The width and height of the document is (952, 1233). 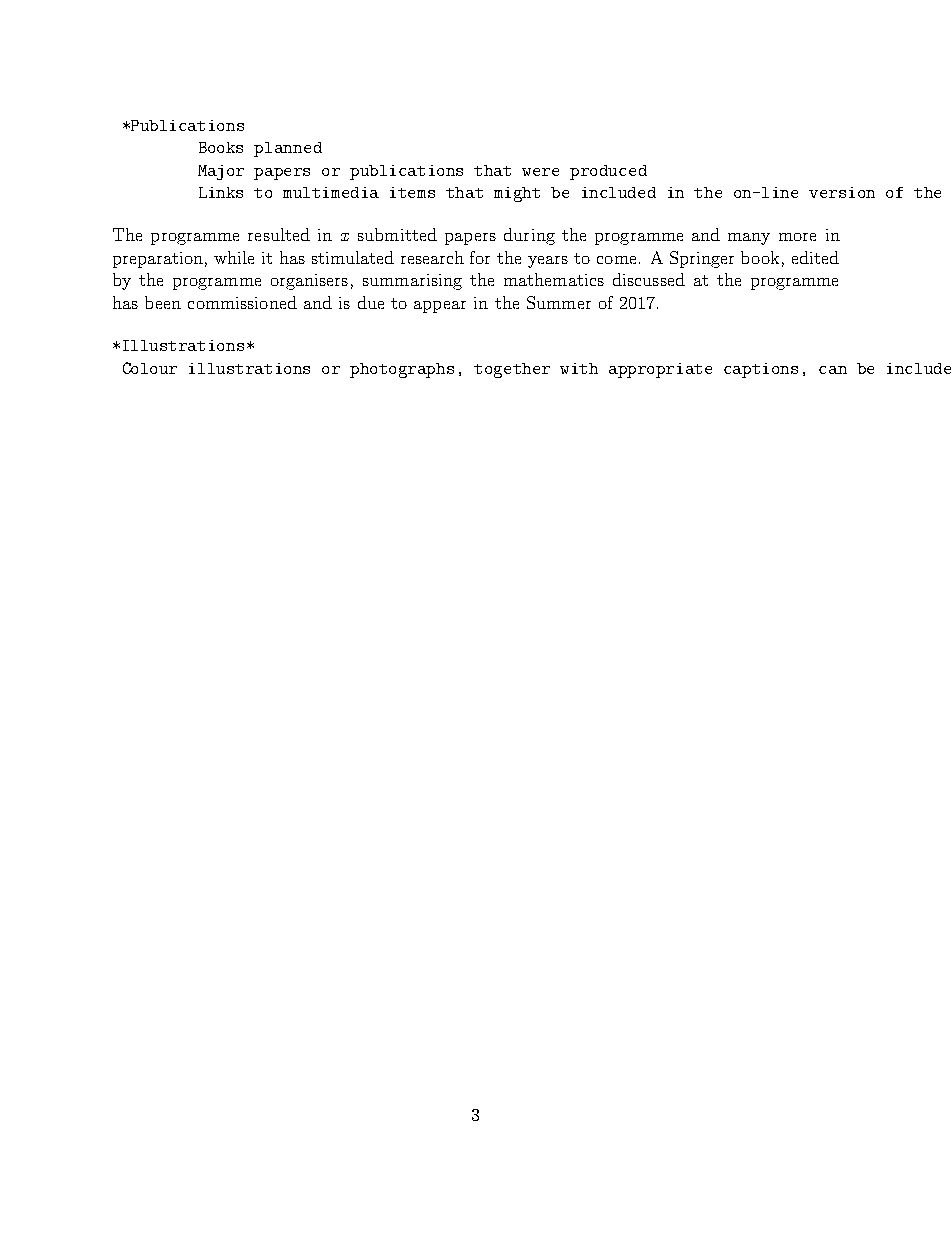 What do you see at coordinates (288, 149) in the document?
I see `planned` at bounding box center [288, 149].
